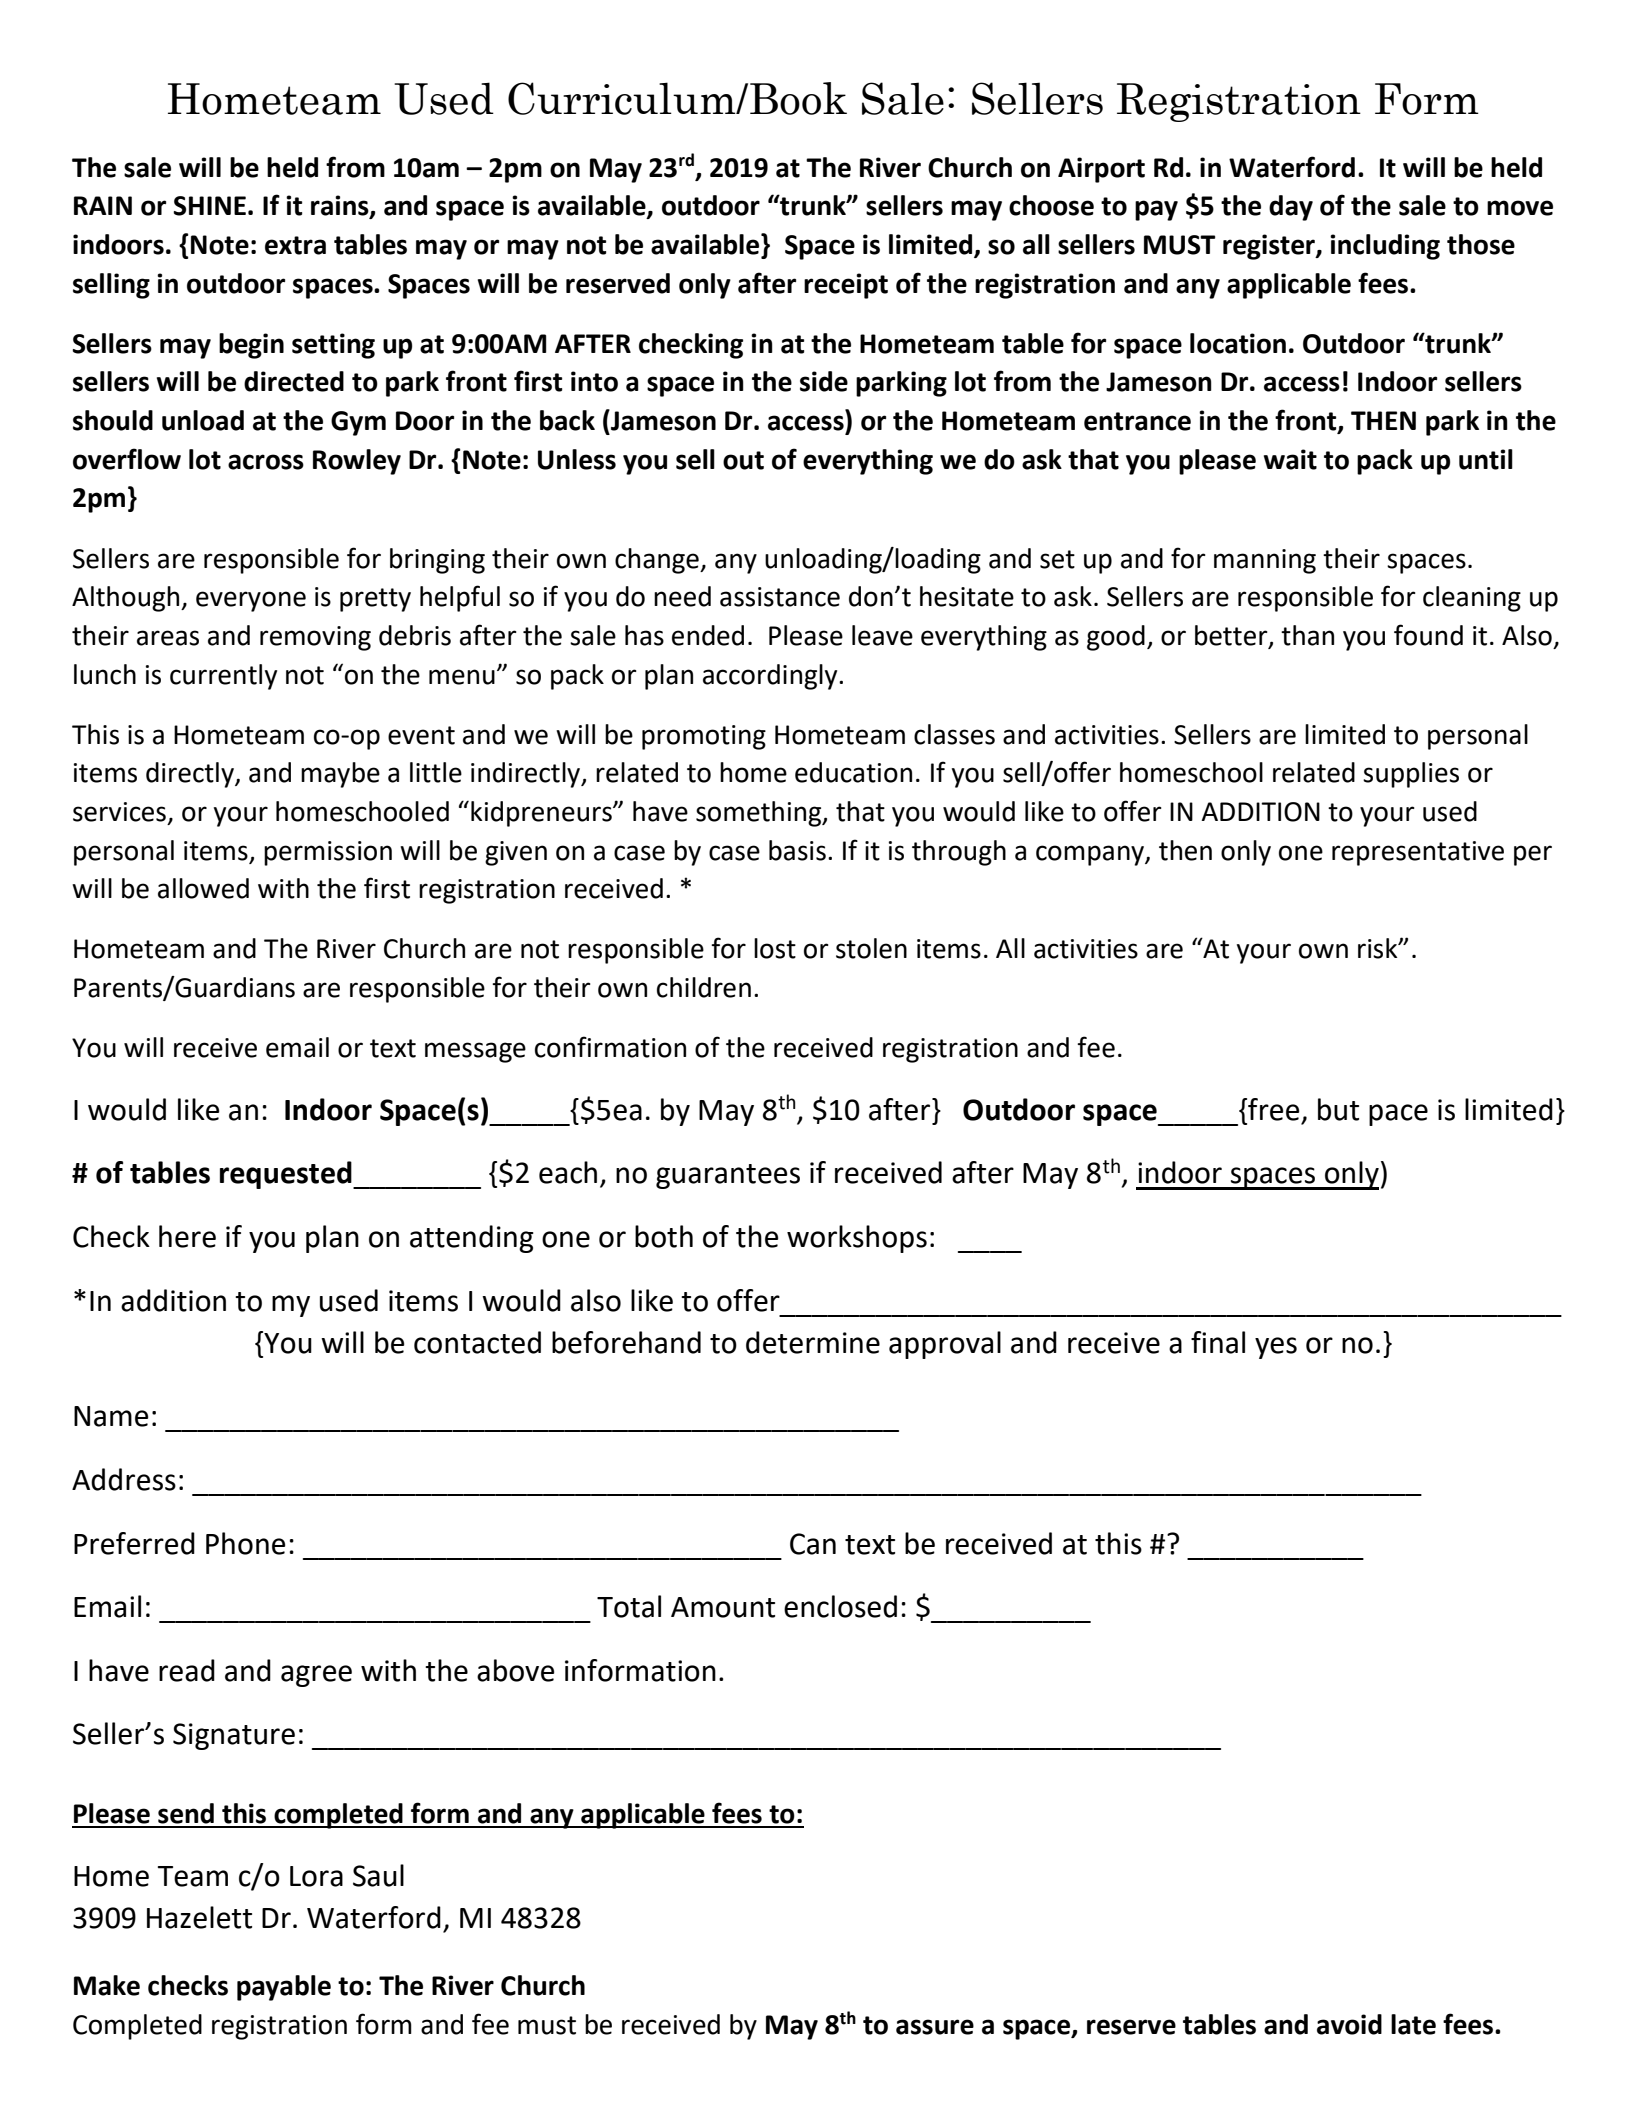 This document has height=2114, width=1634. Describe the element at coordinates (840, 1606) in the document. I see `enclosed` at that location.
